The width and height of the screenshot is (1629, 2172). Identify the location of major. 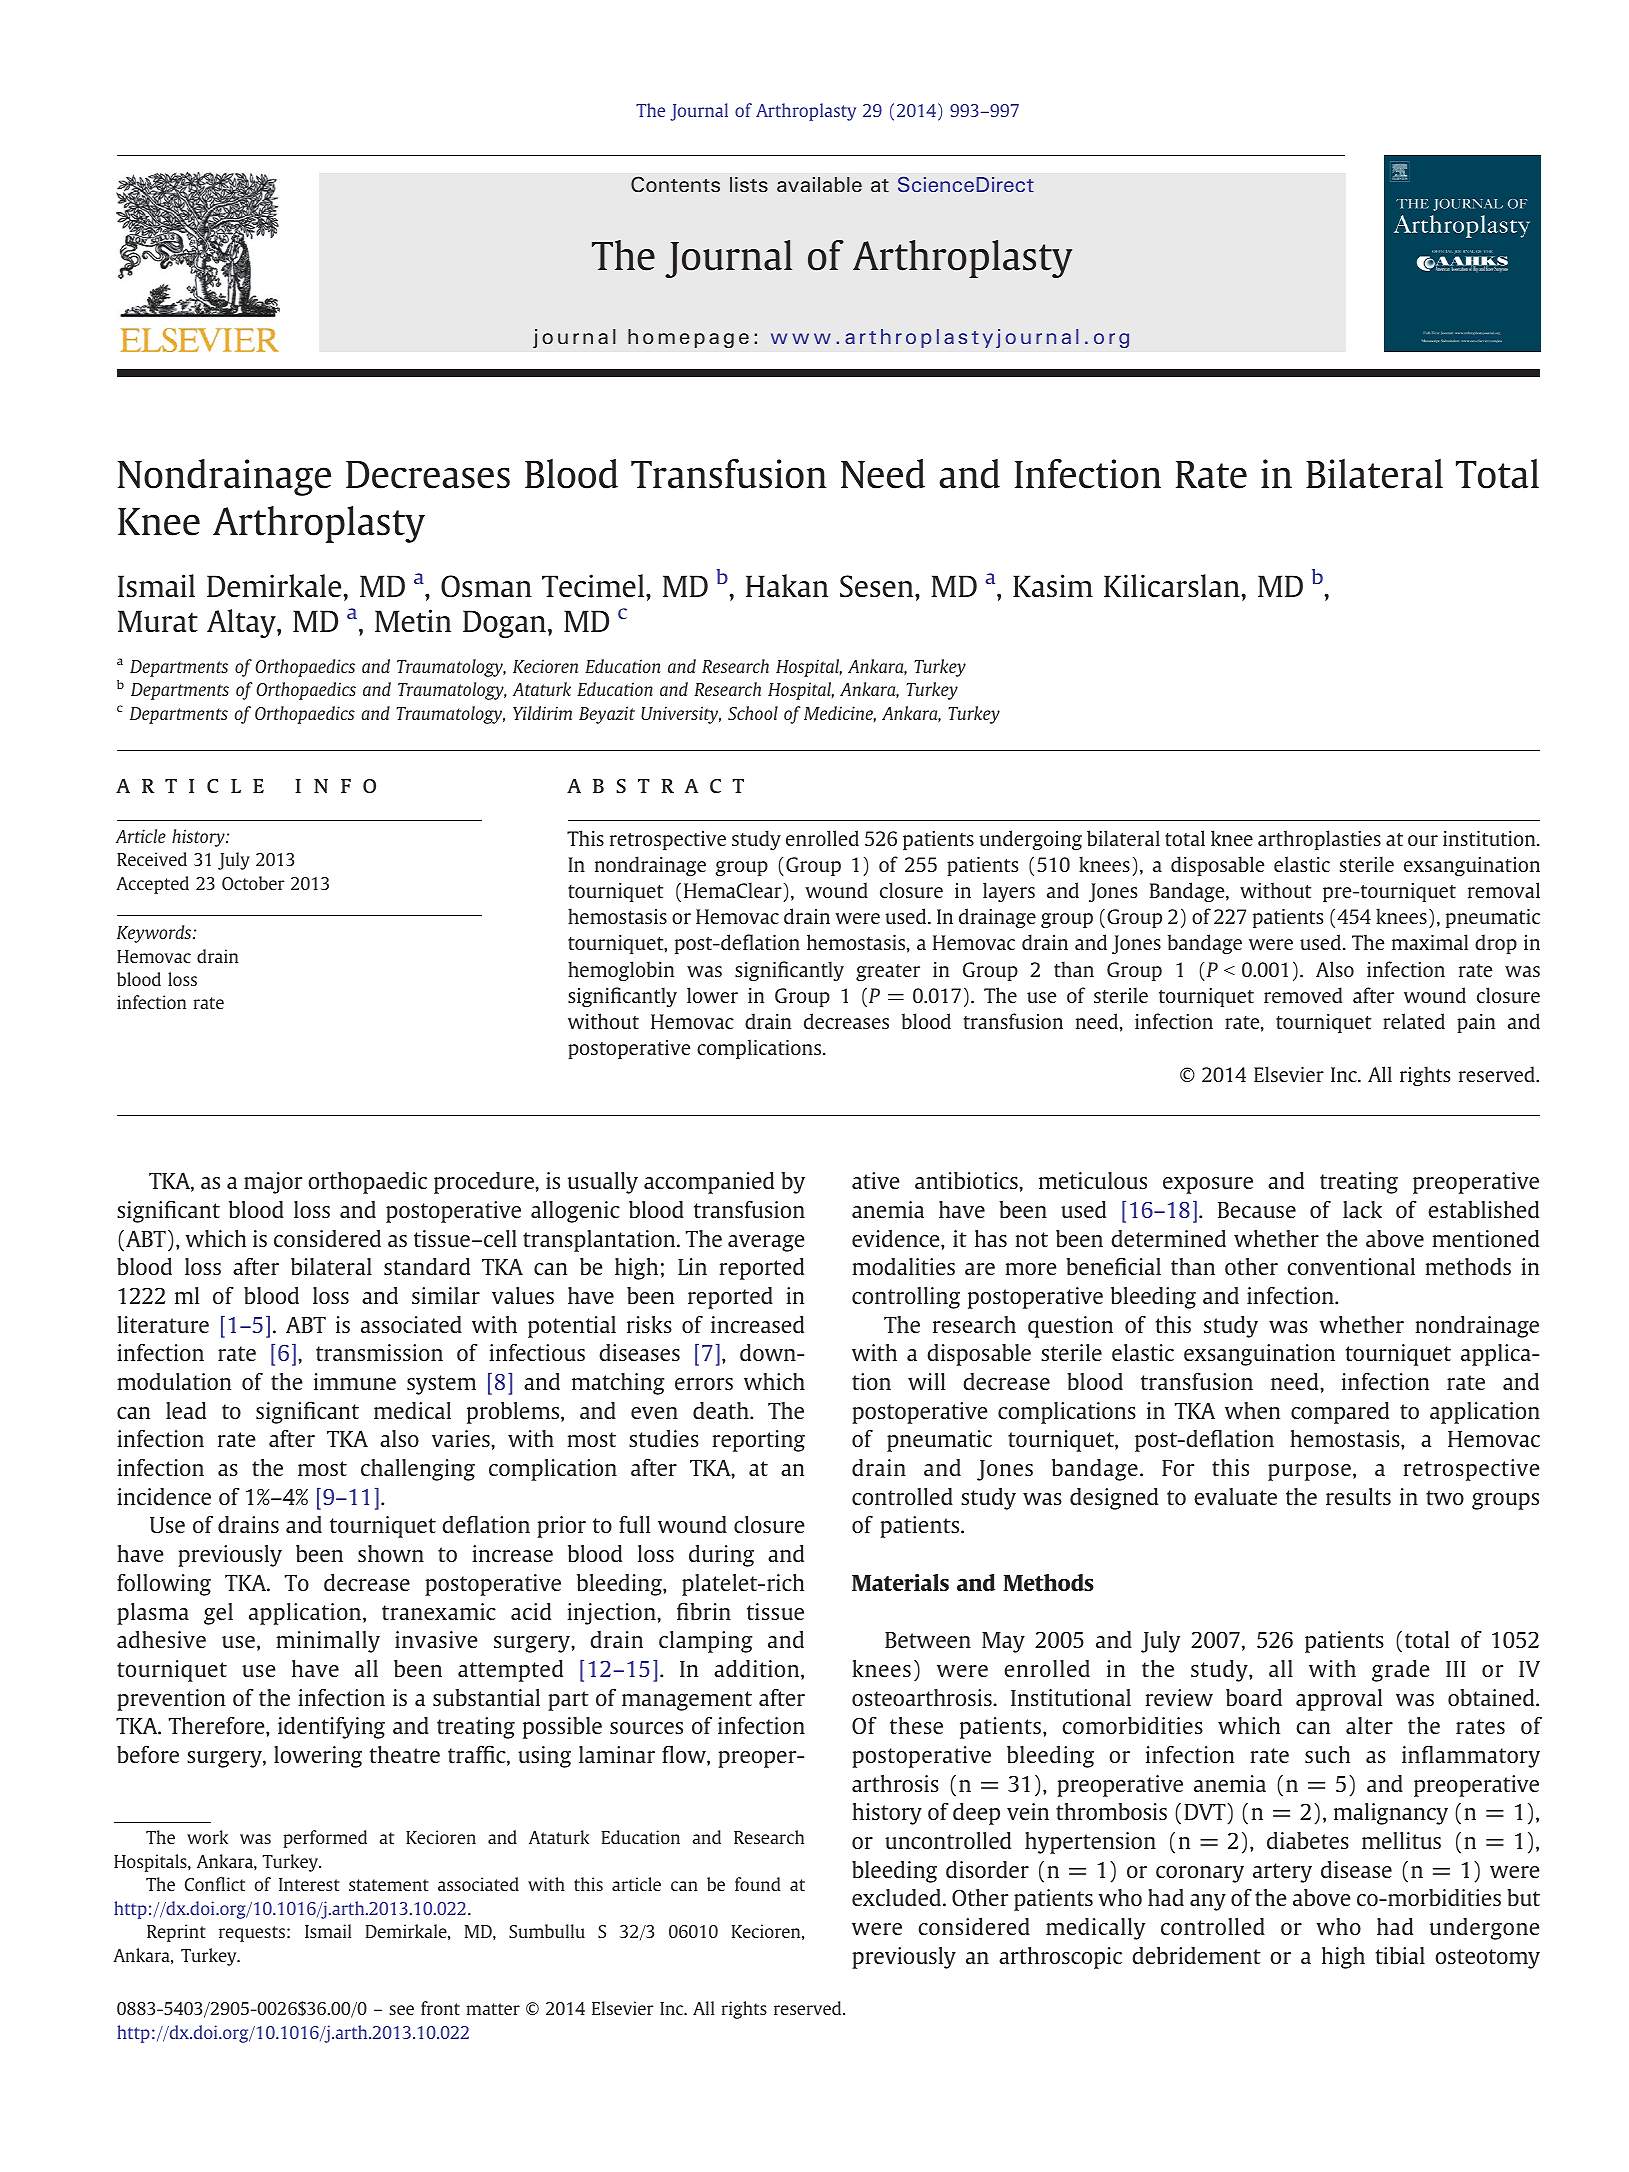
(273, 1183).
